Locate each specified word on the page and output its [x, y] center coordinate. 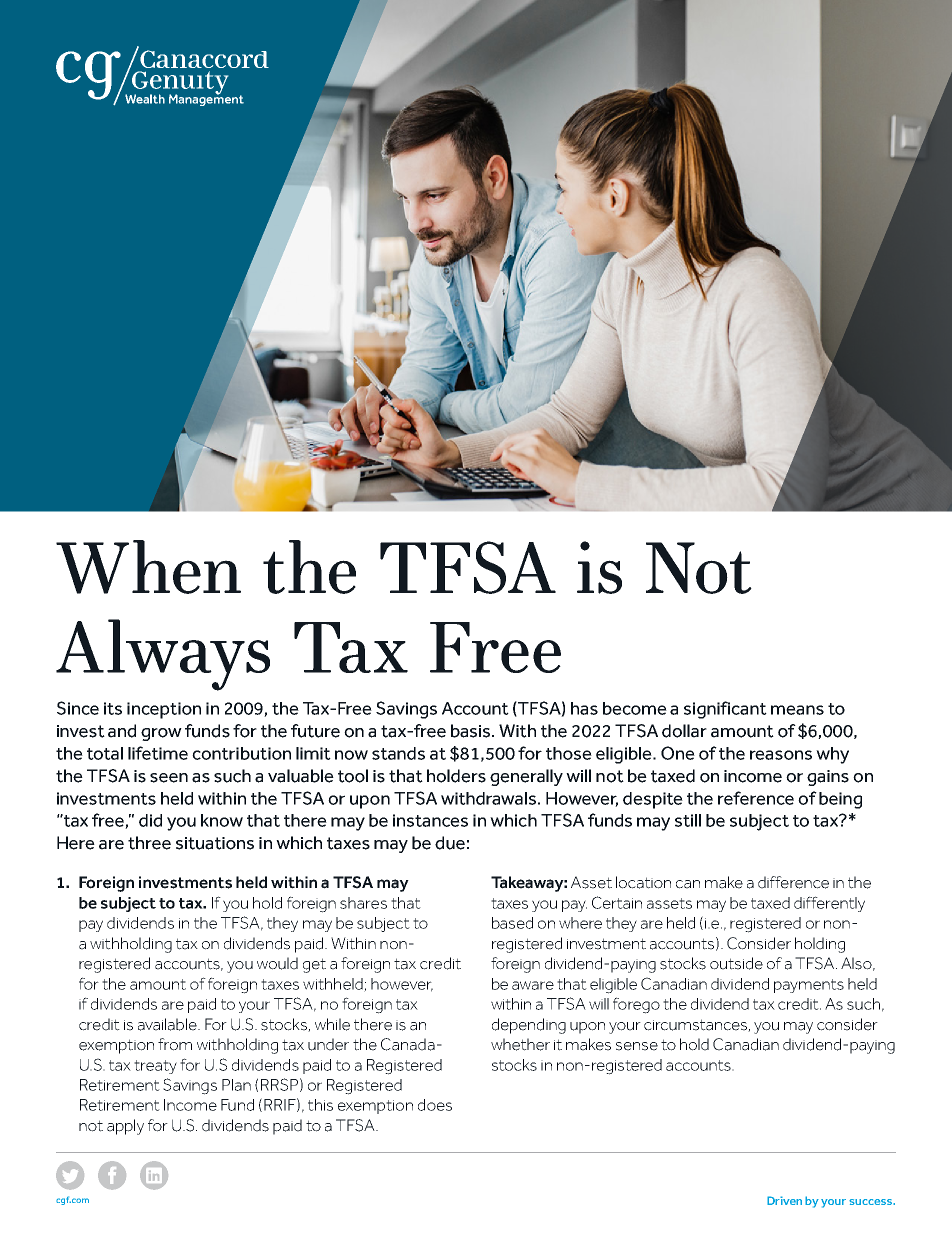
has [584, 708]
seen [169, 778]
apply [125, 1127]
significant [725, 710]
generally [526, 777]
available [168, 1024]
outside [736, 963]
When [148, 567]
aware [533, 985]
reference [756, 798]
